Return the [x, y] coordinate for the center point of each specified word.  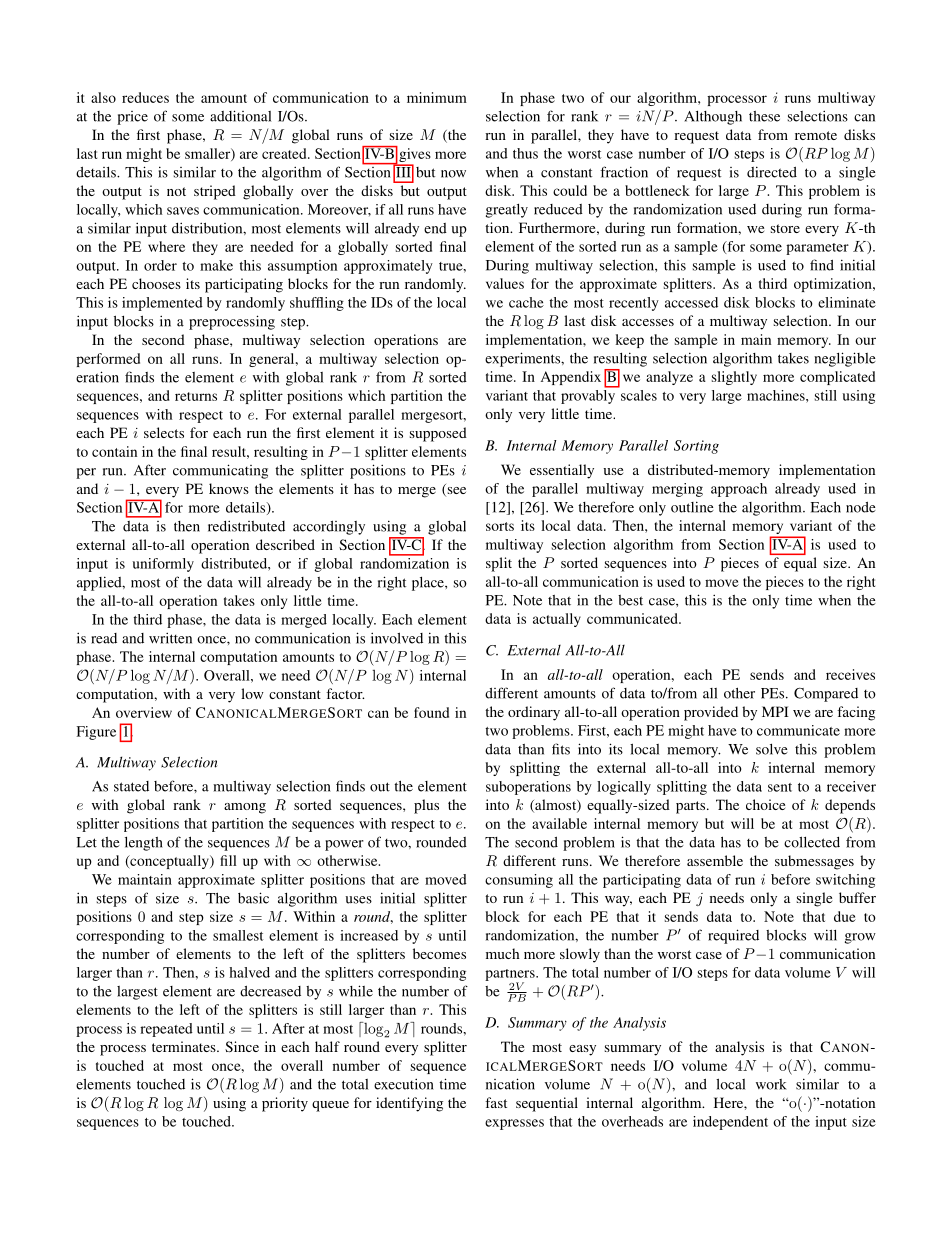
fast [496, 1102]
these [764, 116]
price [132, 118]
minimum [437, 97]
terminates [185, 1046]
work [771, 1084]
